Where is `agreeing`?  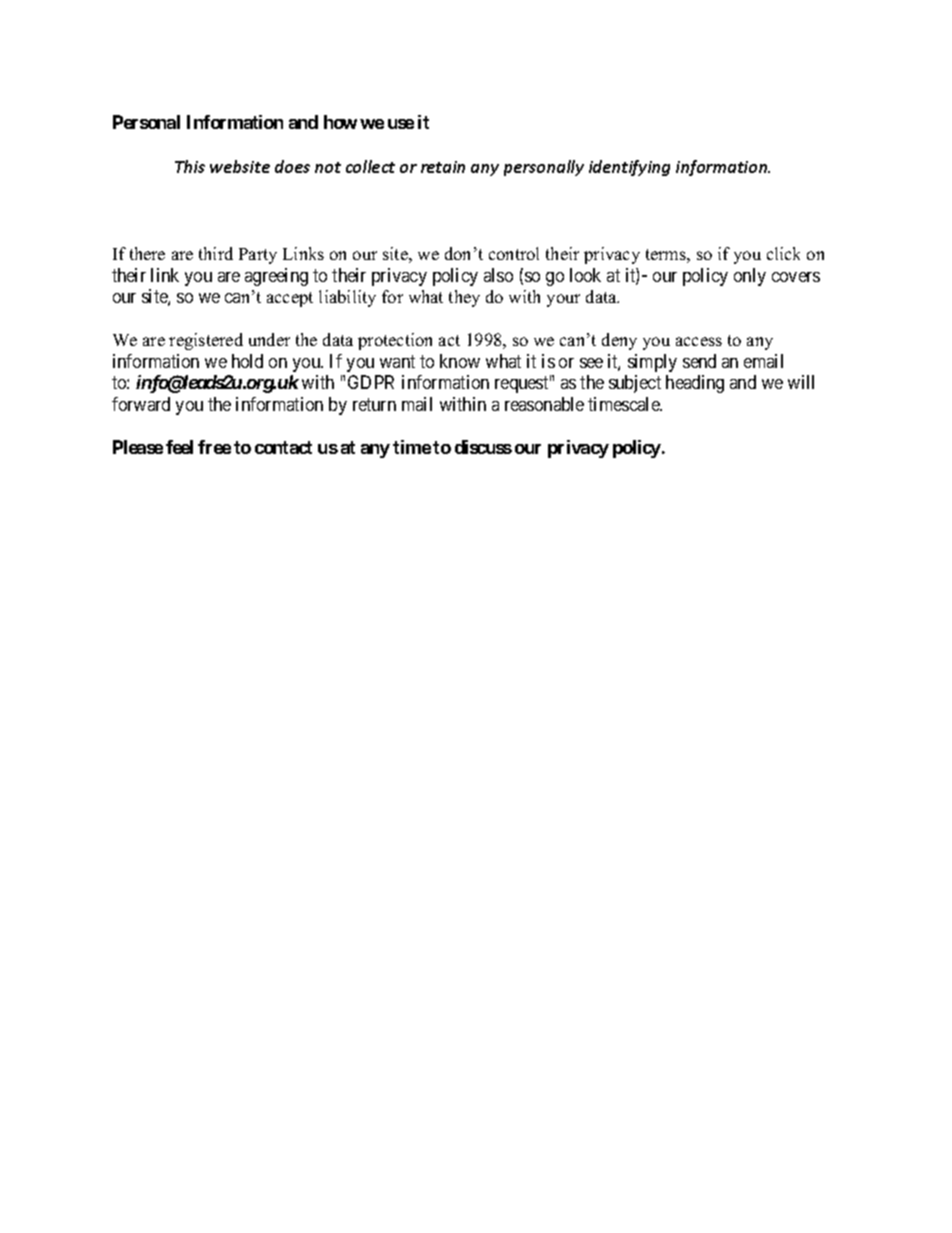 agreeing is located at coordinates (276, 277).
